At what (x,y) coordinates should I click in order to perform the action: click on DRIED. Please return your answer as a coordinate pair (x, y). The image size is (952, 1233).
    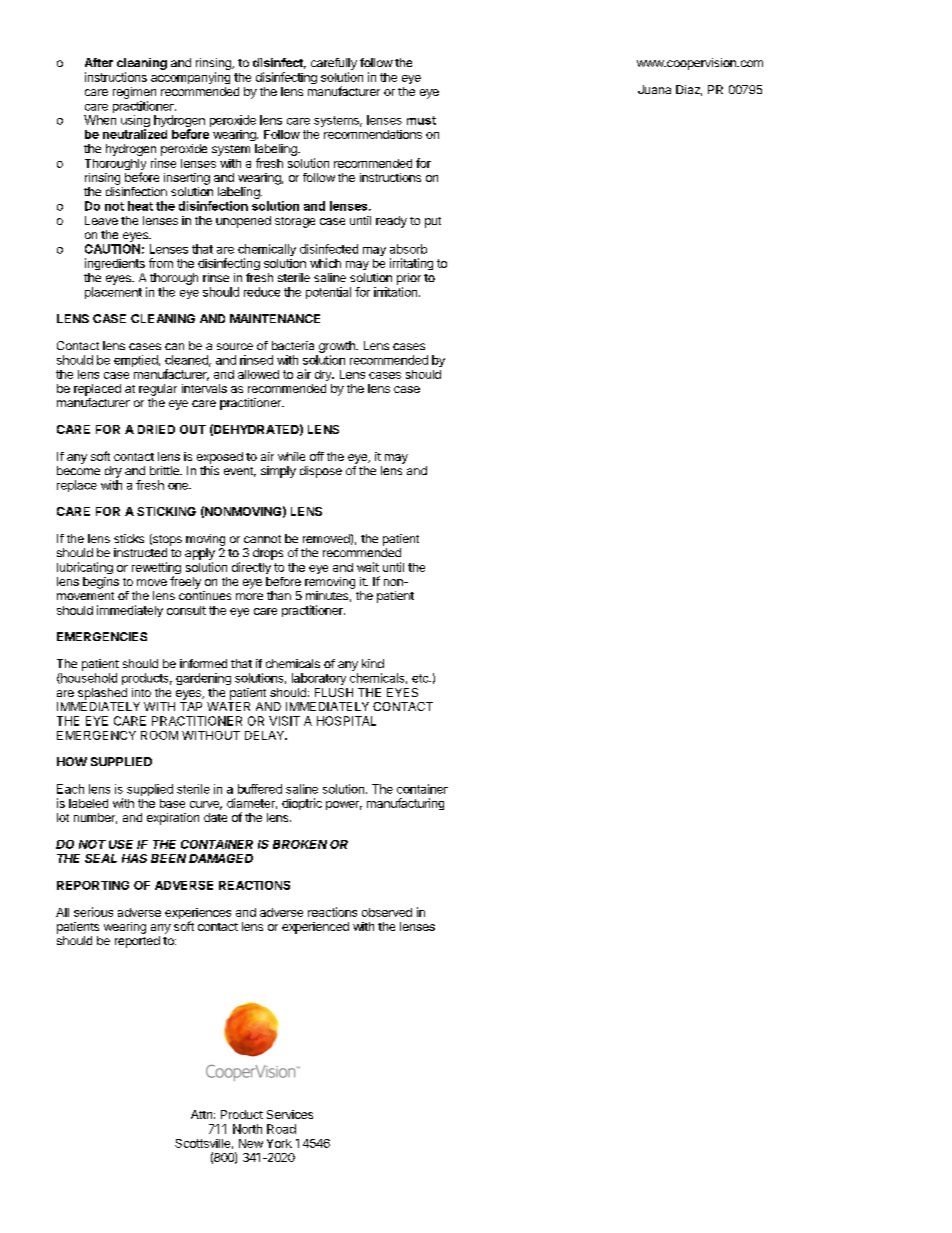
    Looking at the image, I should click on (156, 429).
